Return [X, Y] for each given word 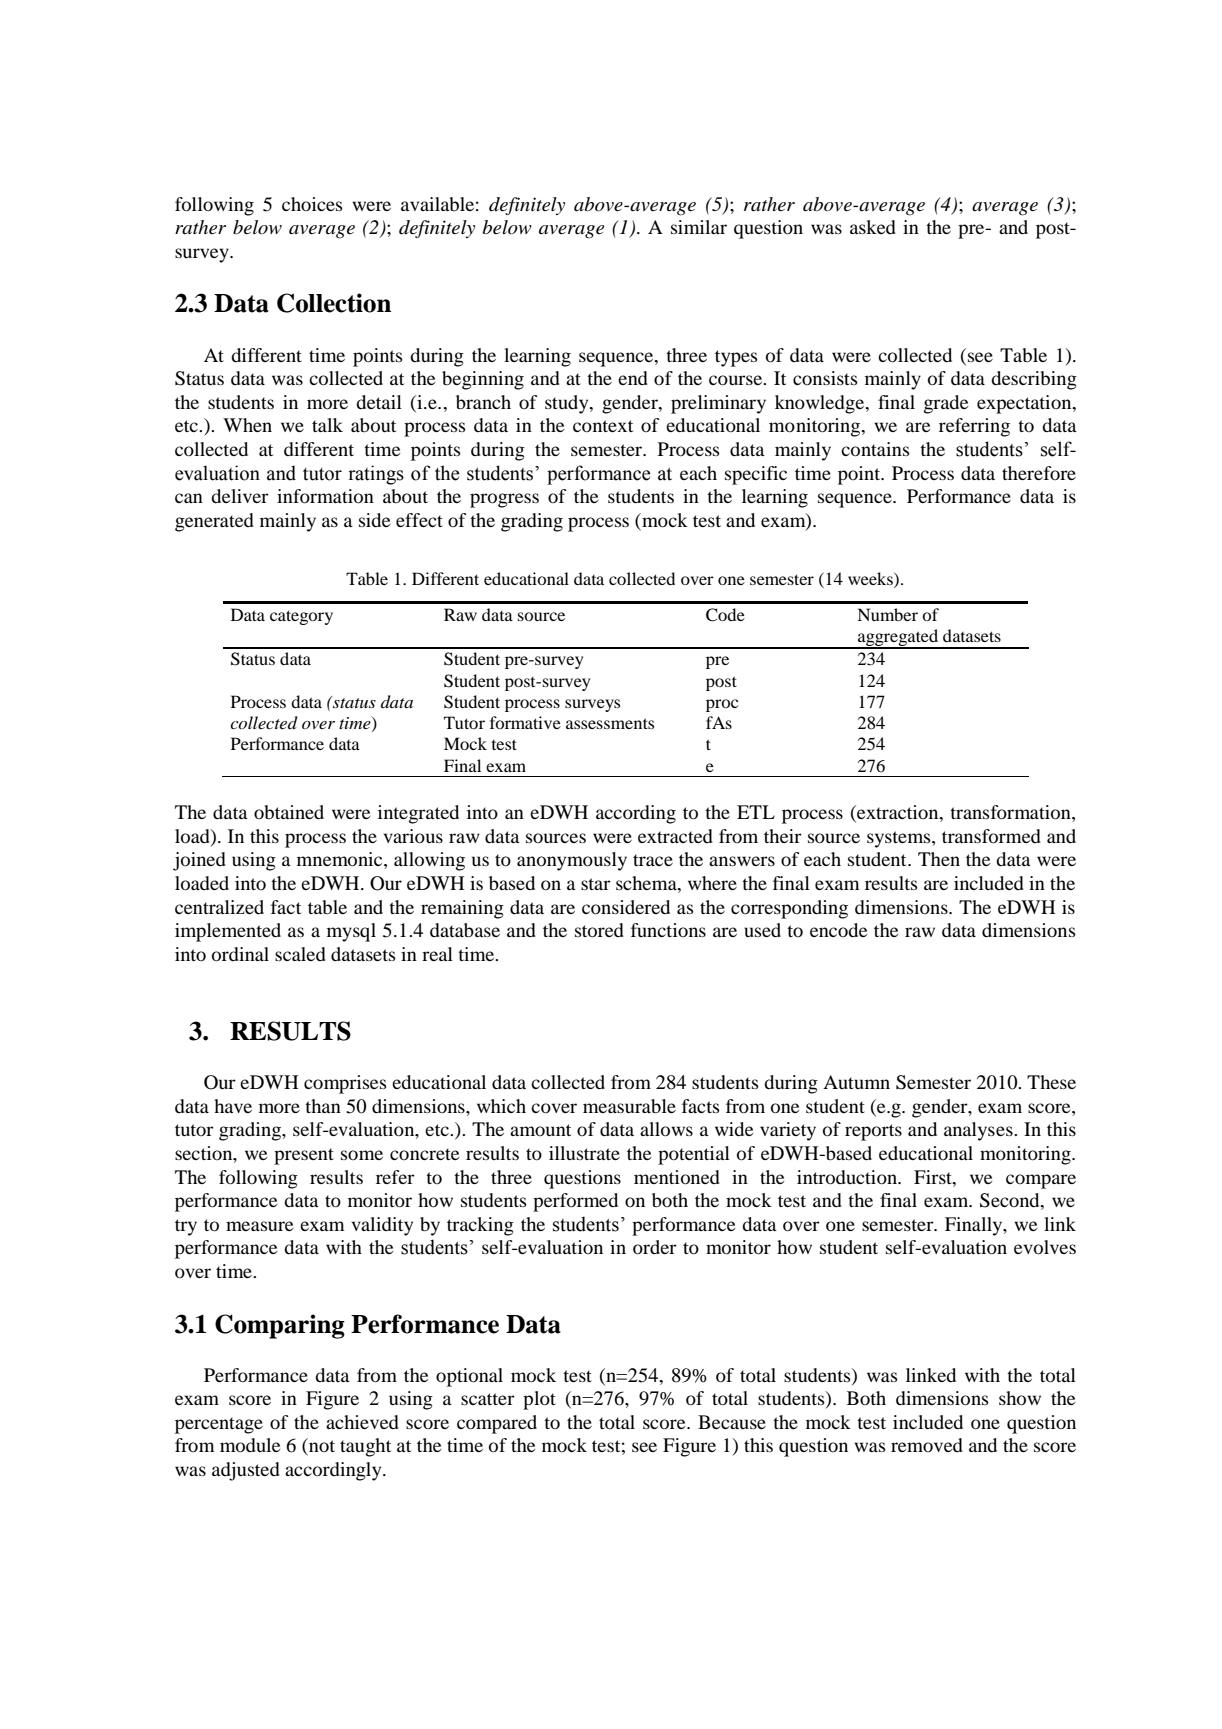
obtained [289, 812]
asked [873, 227]
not [321, 1446]
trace [653, 860]
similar [699, 227]
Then [939, 859]
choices [312, 204]
